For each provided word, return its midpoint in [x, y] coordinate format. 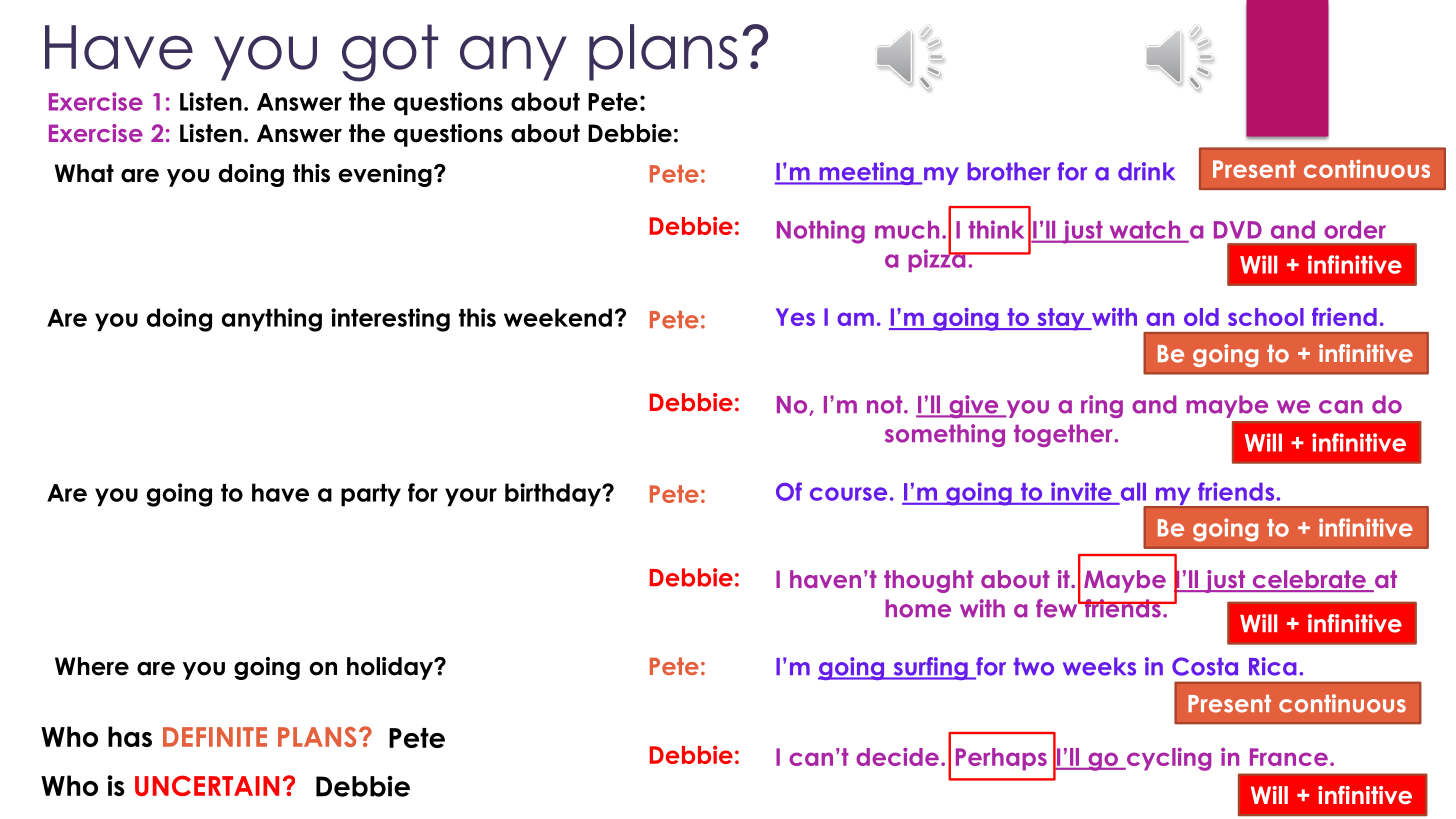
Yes [795, 317]
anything [272, 320]
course [848, 494]
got [390, 53]
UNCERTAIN [207, 785]
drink [1146, 171]
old [1201, 317]
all [1133, 492]
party [371, 495]
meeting [866, 173]
